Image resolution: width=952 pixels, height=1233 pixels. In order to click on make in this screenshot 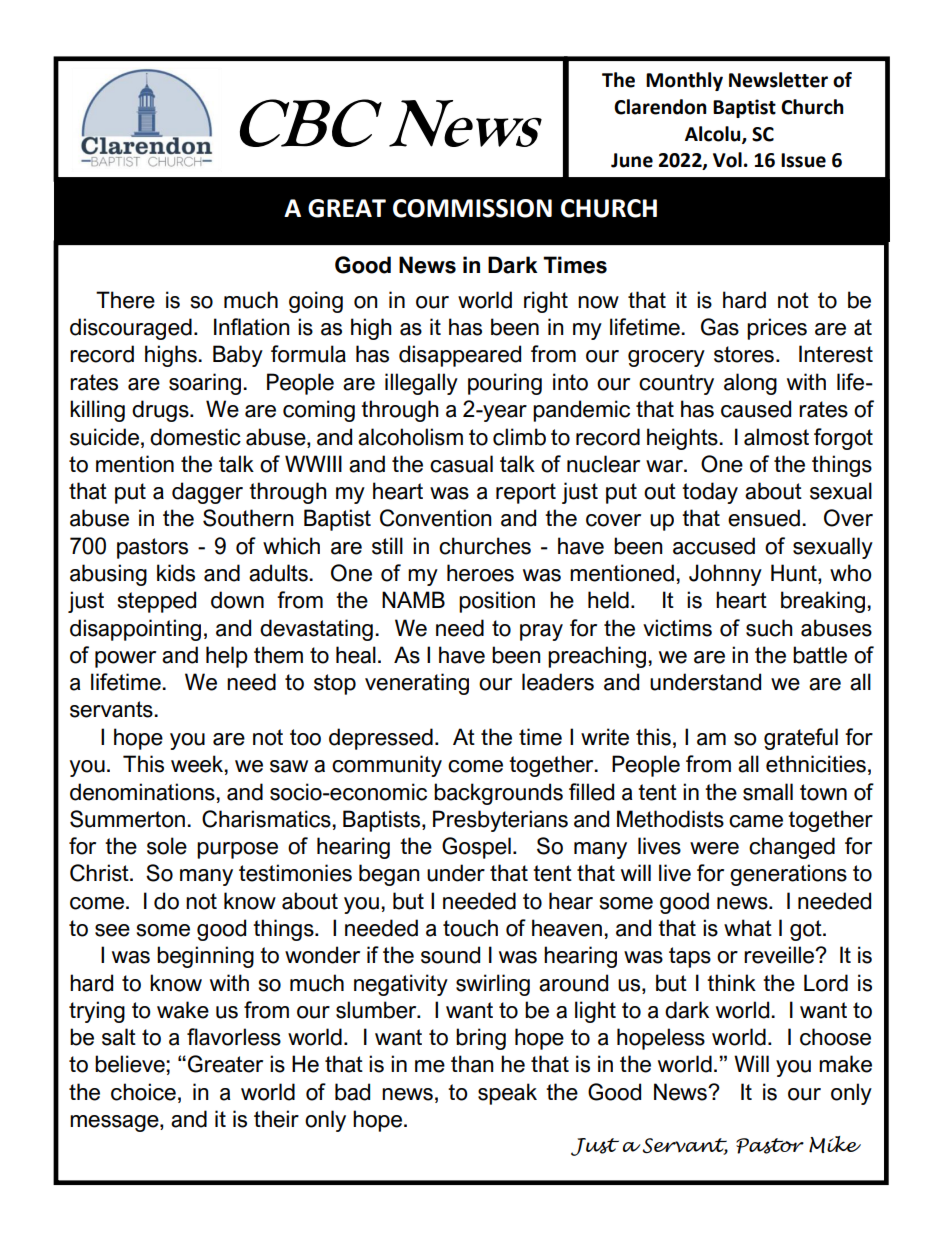, I will do `click(845, 1064)`.
